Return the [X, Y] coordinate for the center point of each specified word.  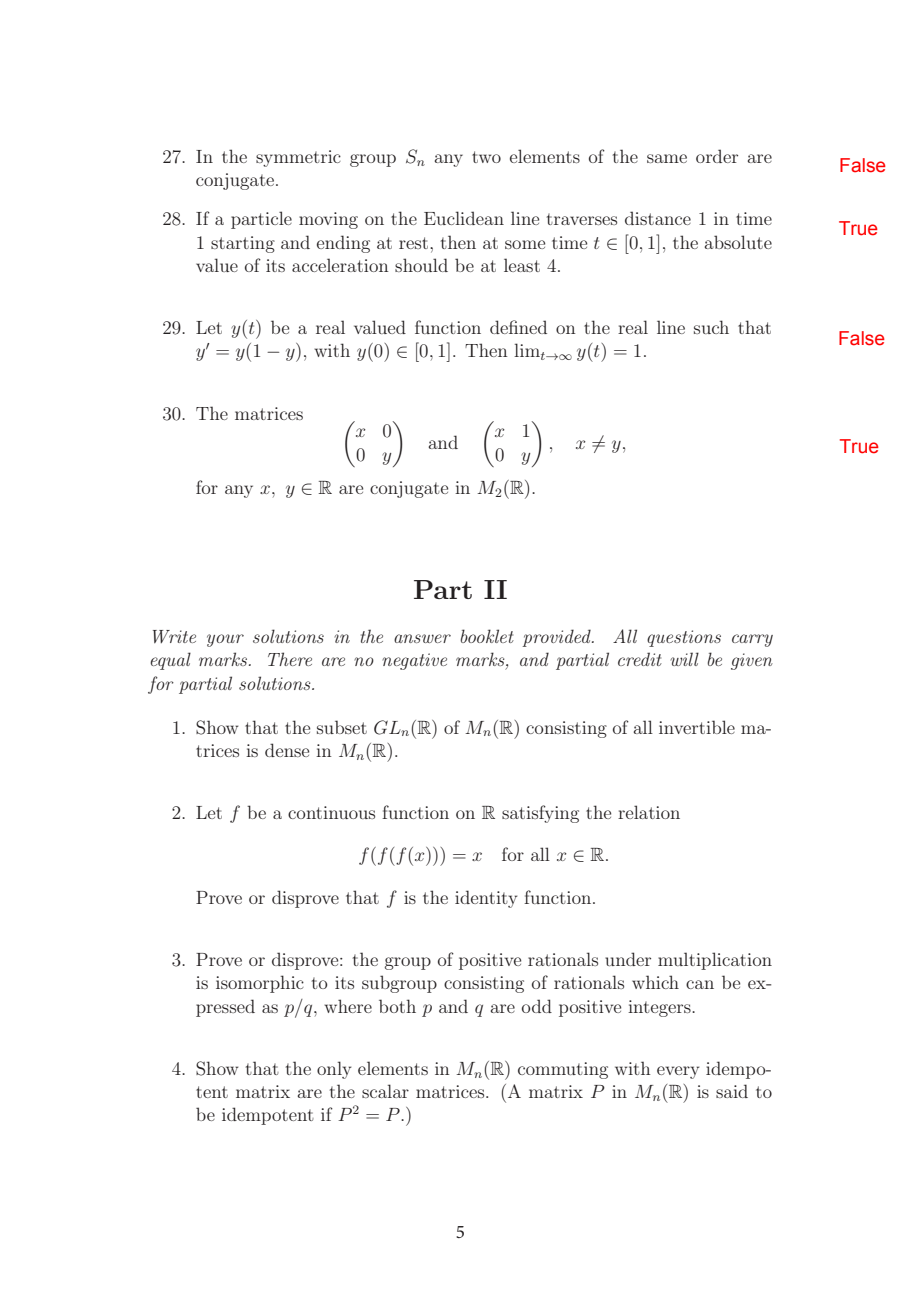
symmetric [298, 158]
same [667, 158]
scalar [385, 1091]
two [486, 157]
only [334, 1070]
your [225, 640]
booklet [487, 636]
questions [684, 638]
